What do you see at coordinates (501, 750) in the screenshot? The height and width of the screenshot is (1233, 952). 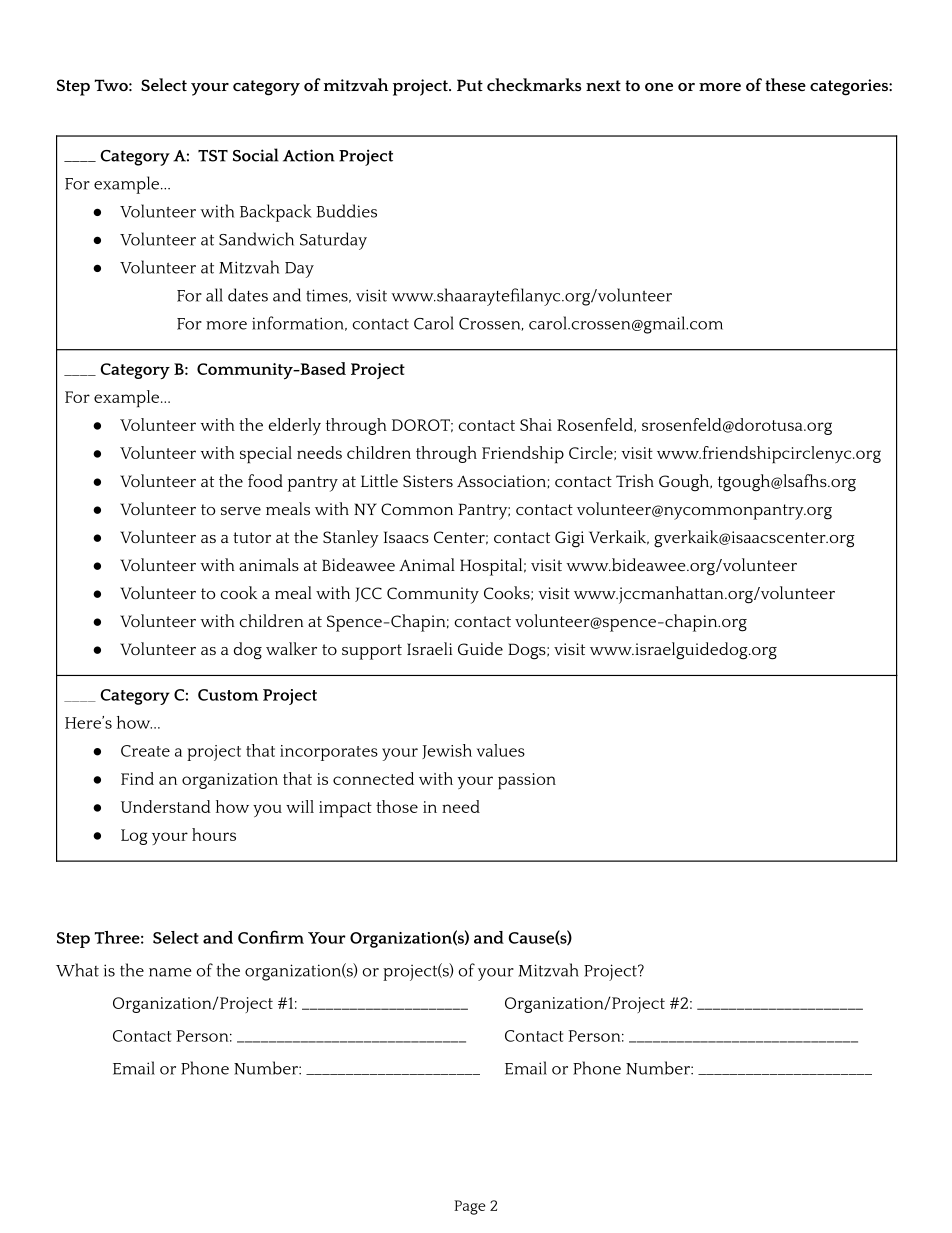 I see `values` at bounding box center [501, 750].
